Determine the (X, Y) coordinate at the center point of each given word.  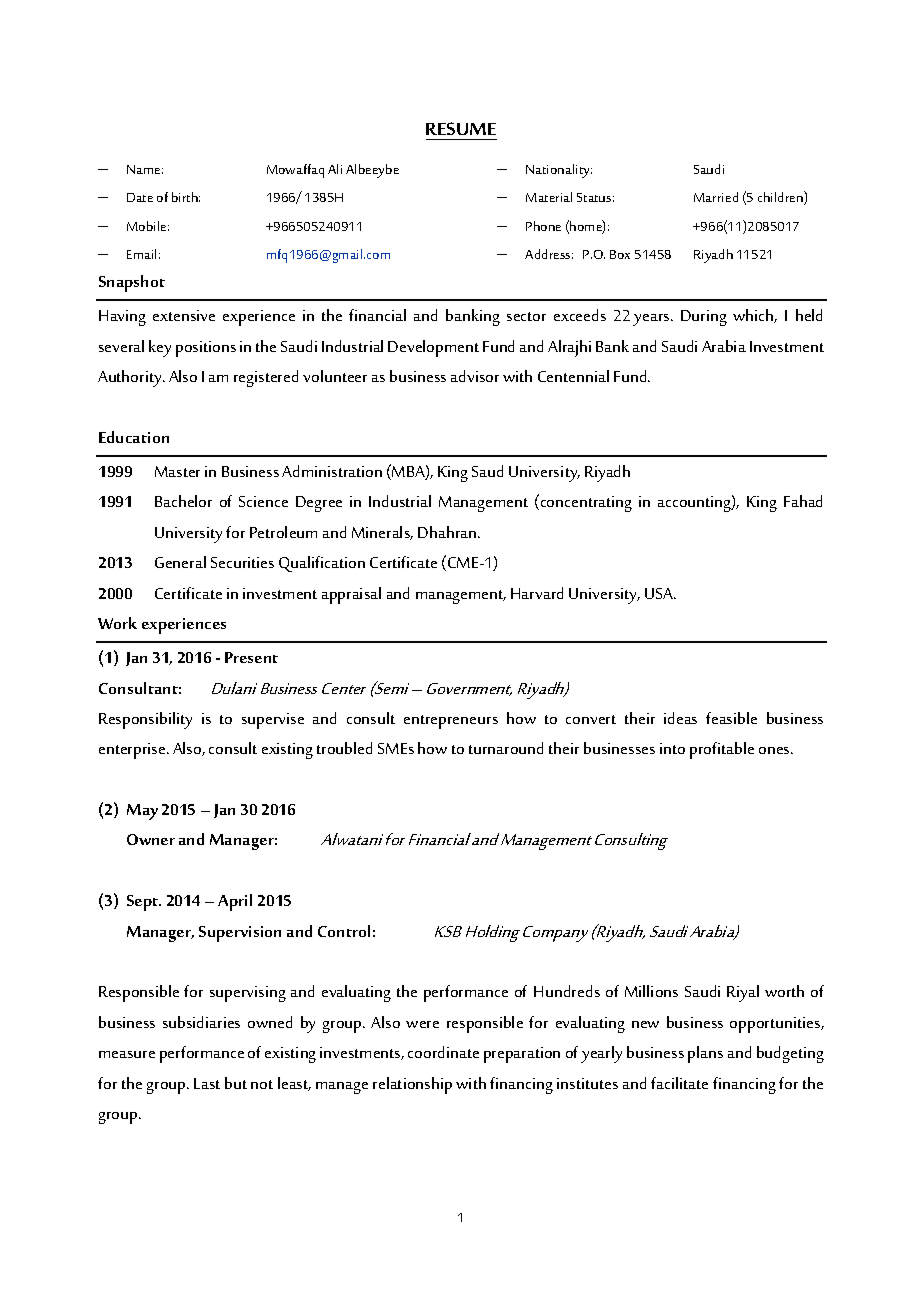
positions (206, 349)
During (704, 318)
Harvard (537, 593)
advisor (475, 376)
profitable (722, 750)
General (180, 562)
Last (207, 1083)
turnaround (506, 748)
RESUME (461, 128)
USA (660, 593)
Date (140, 197)
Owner (151, 839)
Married (716, 197)
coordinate (443, 1052)
